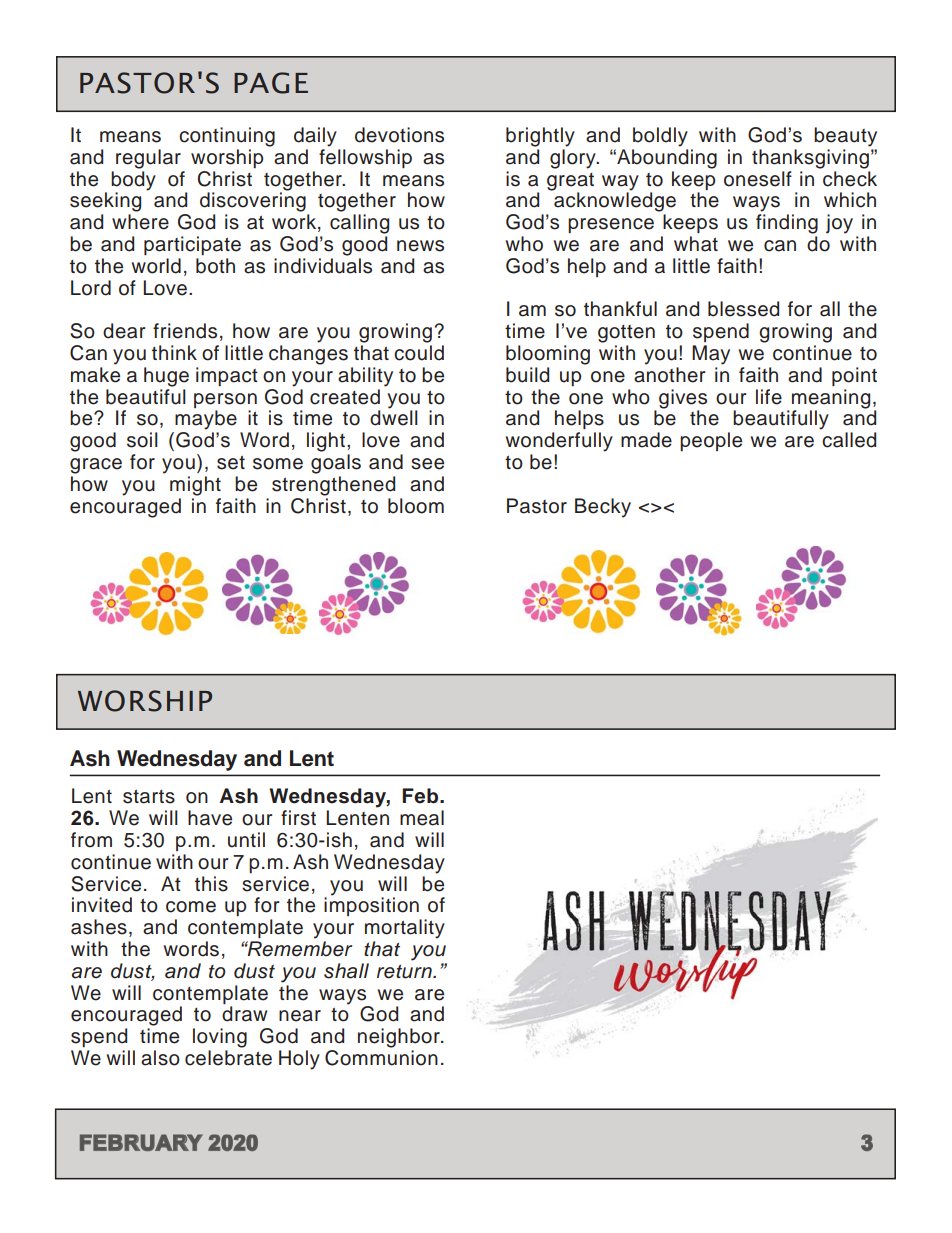  What do you see at coordinates (711, 441) in the screenshot?
I see `people` at bounding box center [711, 441].
